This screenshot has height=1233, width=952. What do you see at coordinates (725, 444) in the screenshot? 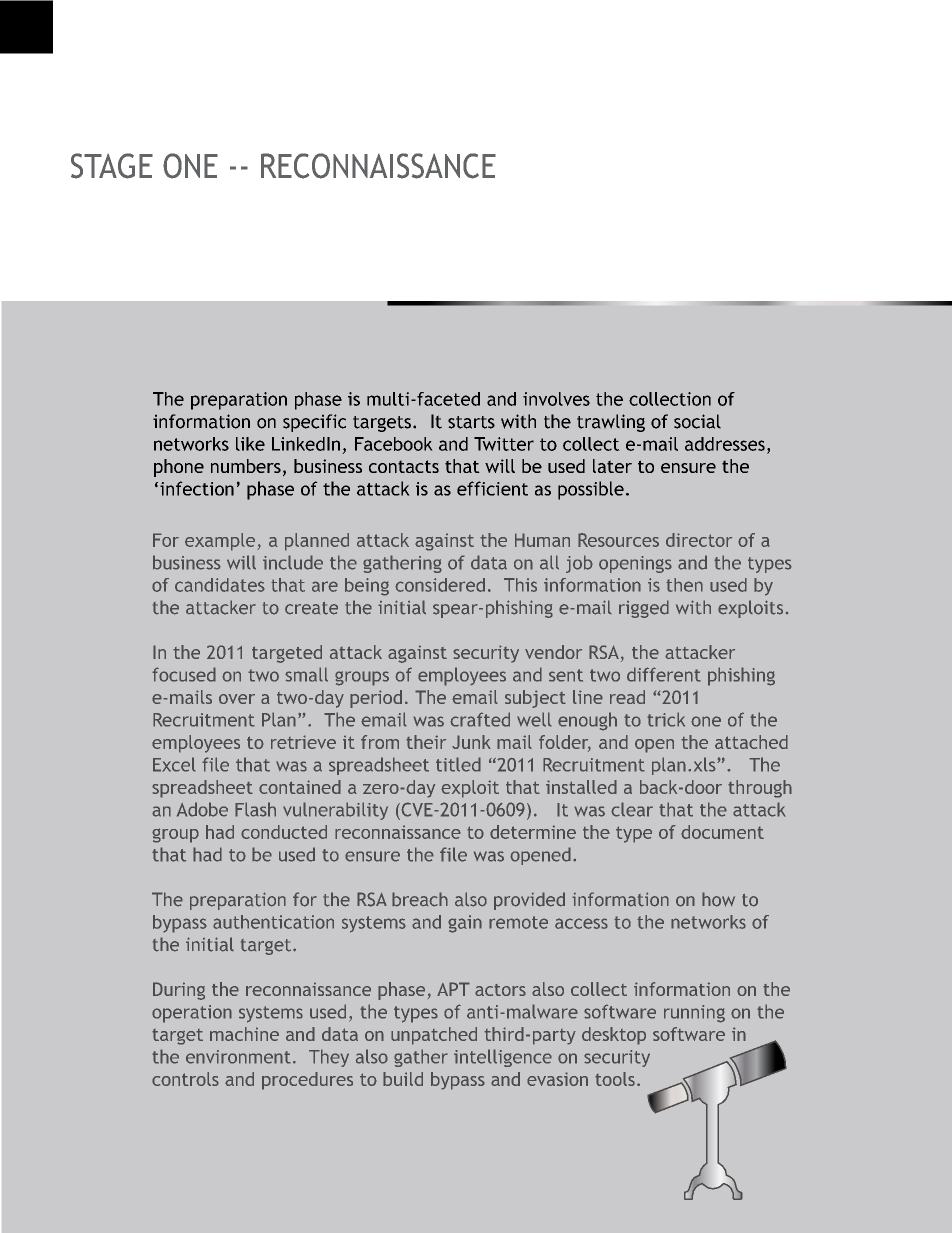
I see `addresses` at bounding box center [725, 444].
